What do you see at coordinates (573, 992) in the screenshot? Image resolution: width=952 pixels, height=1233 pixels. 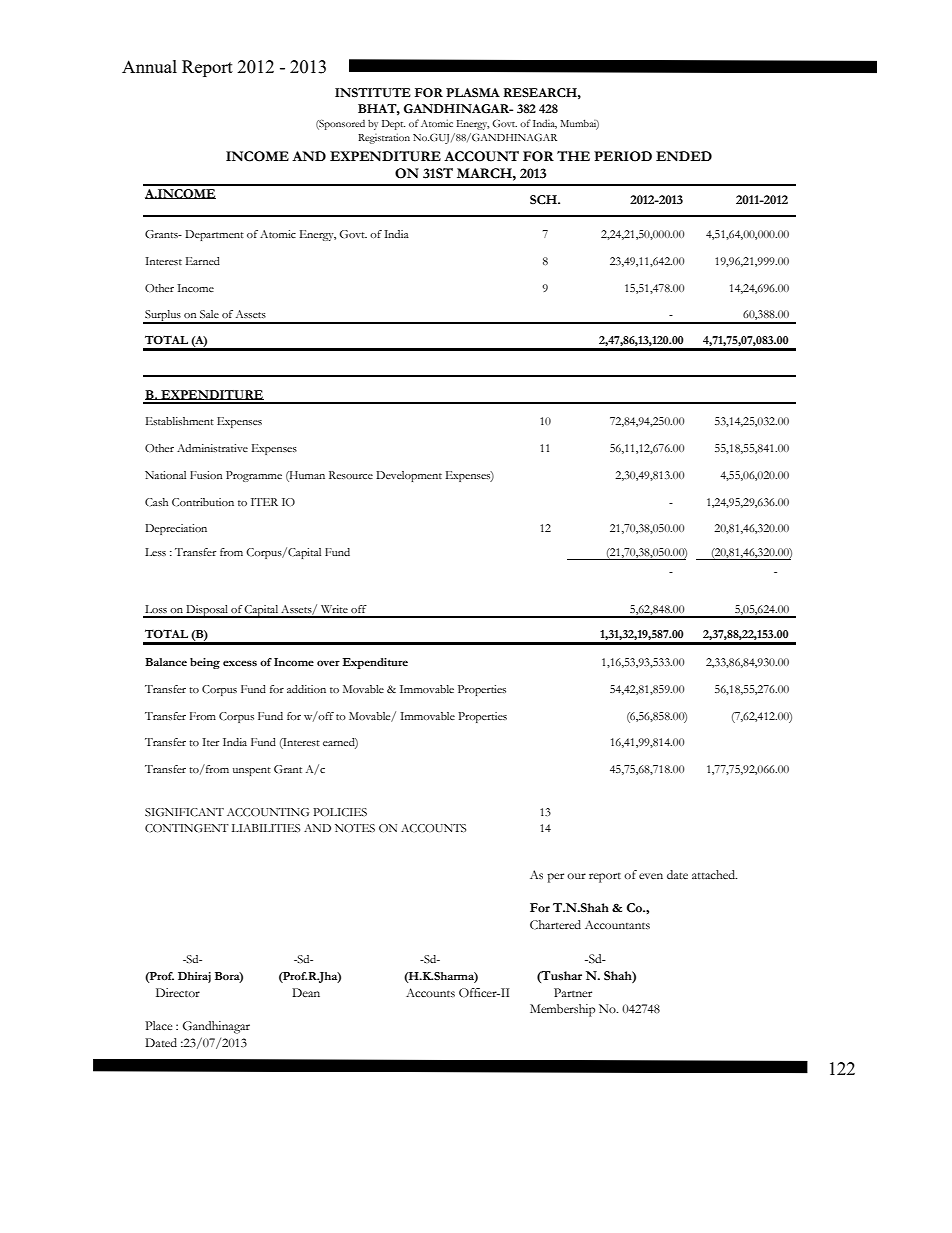 I see `Partner` at bounding box center [573, 992].
